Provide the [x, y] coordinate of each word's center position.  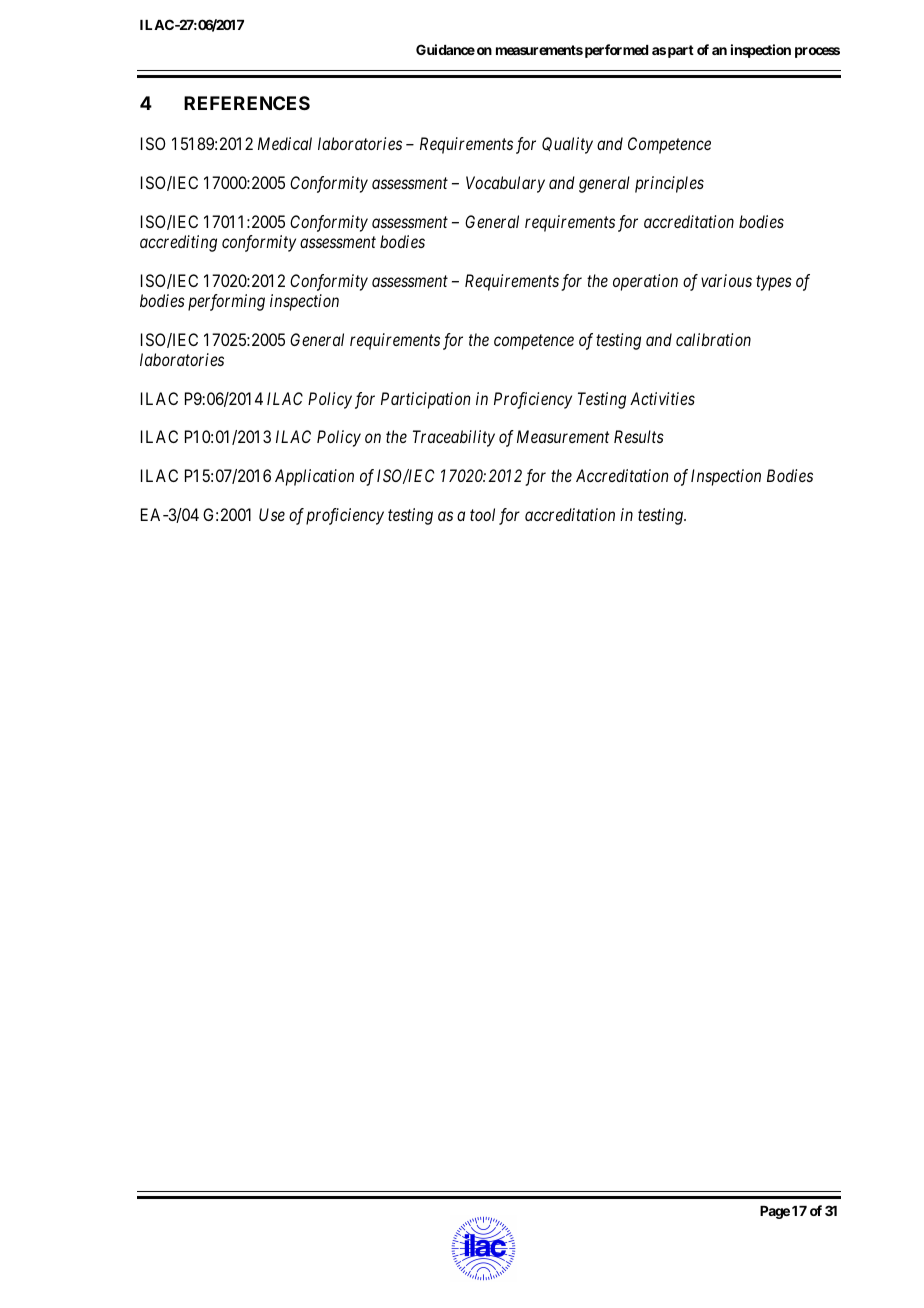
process [817, 52]
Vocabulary [505, 184]
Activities [662, 398]
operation [645, 282]
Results [639, 436]
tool [482, 514]
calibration [713, 339]
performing [226, 302]
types [774, 283]
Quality [567, 145]
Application [314, 477]
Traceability [454, 438]
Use [272, 514]
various [726, 280]
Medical [285, 143]
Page [775, 1212]
